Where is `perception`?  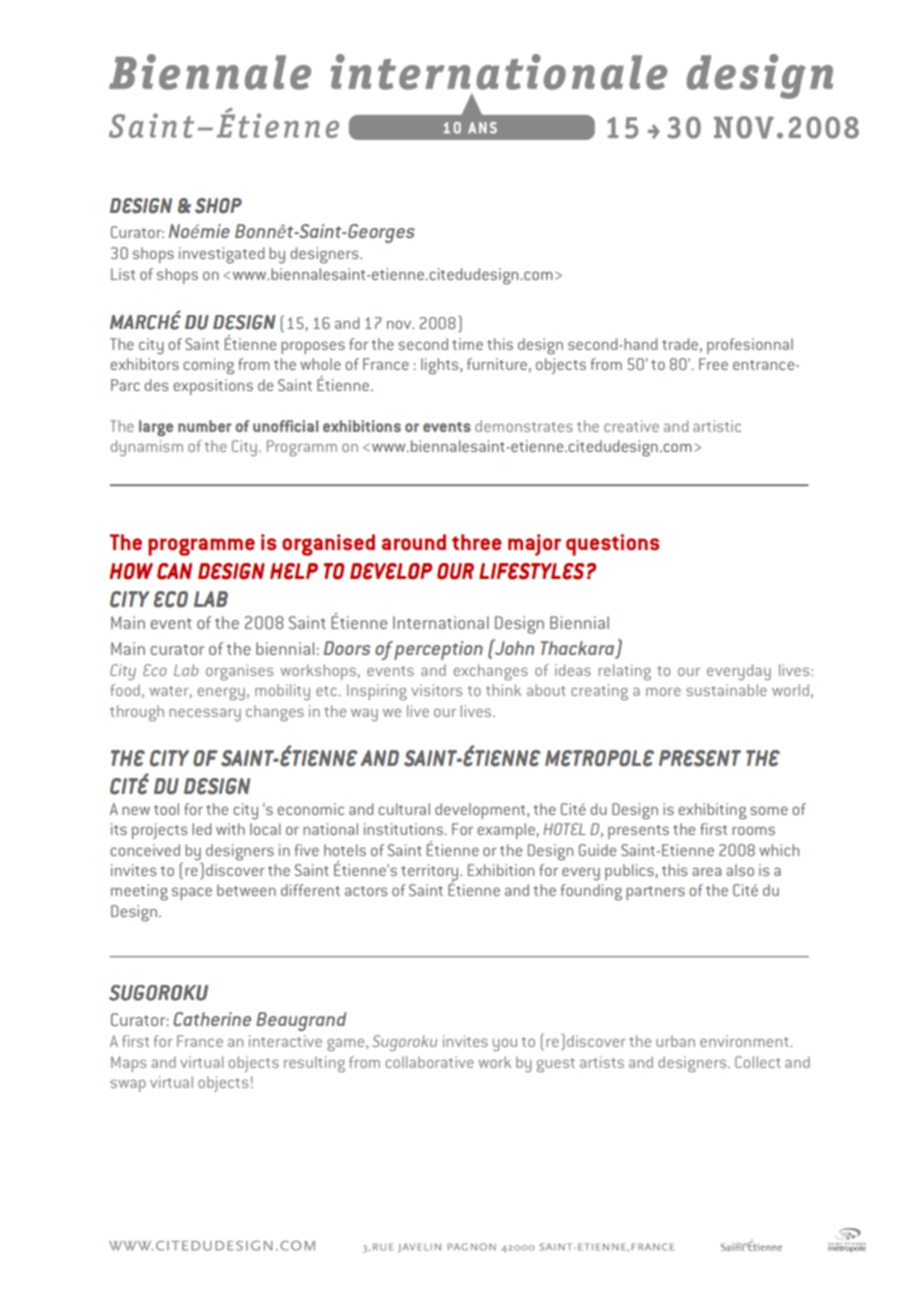 perception is located at coordinates (438, 650).
